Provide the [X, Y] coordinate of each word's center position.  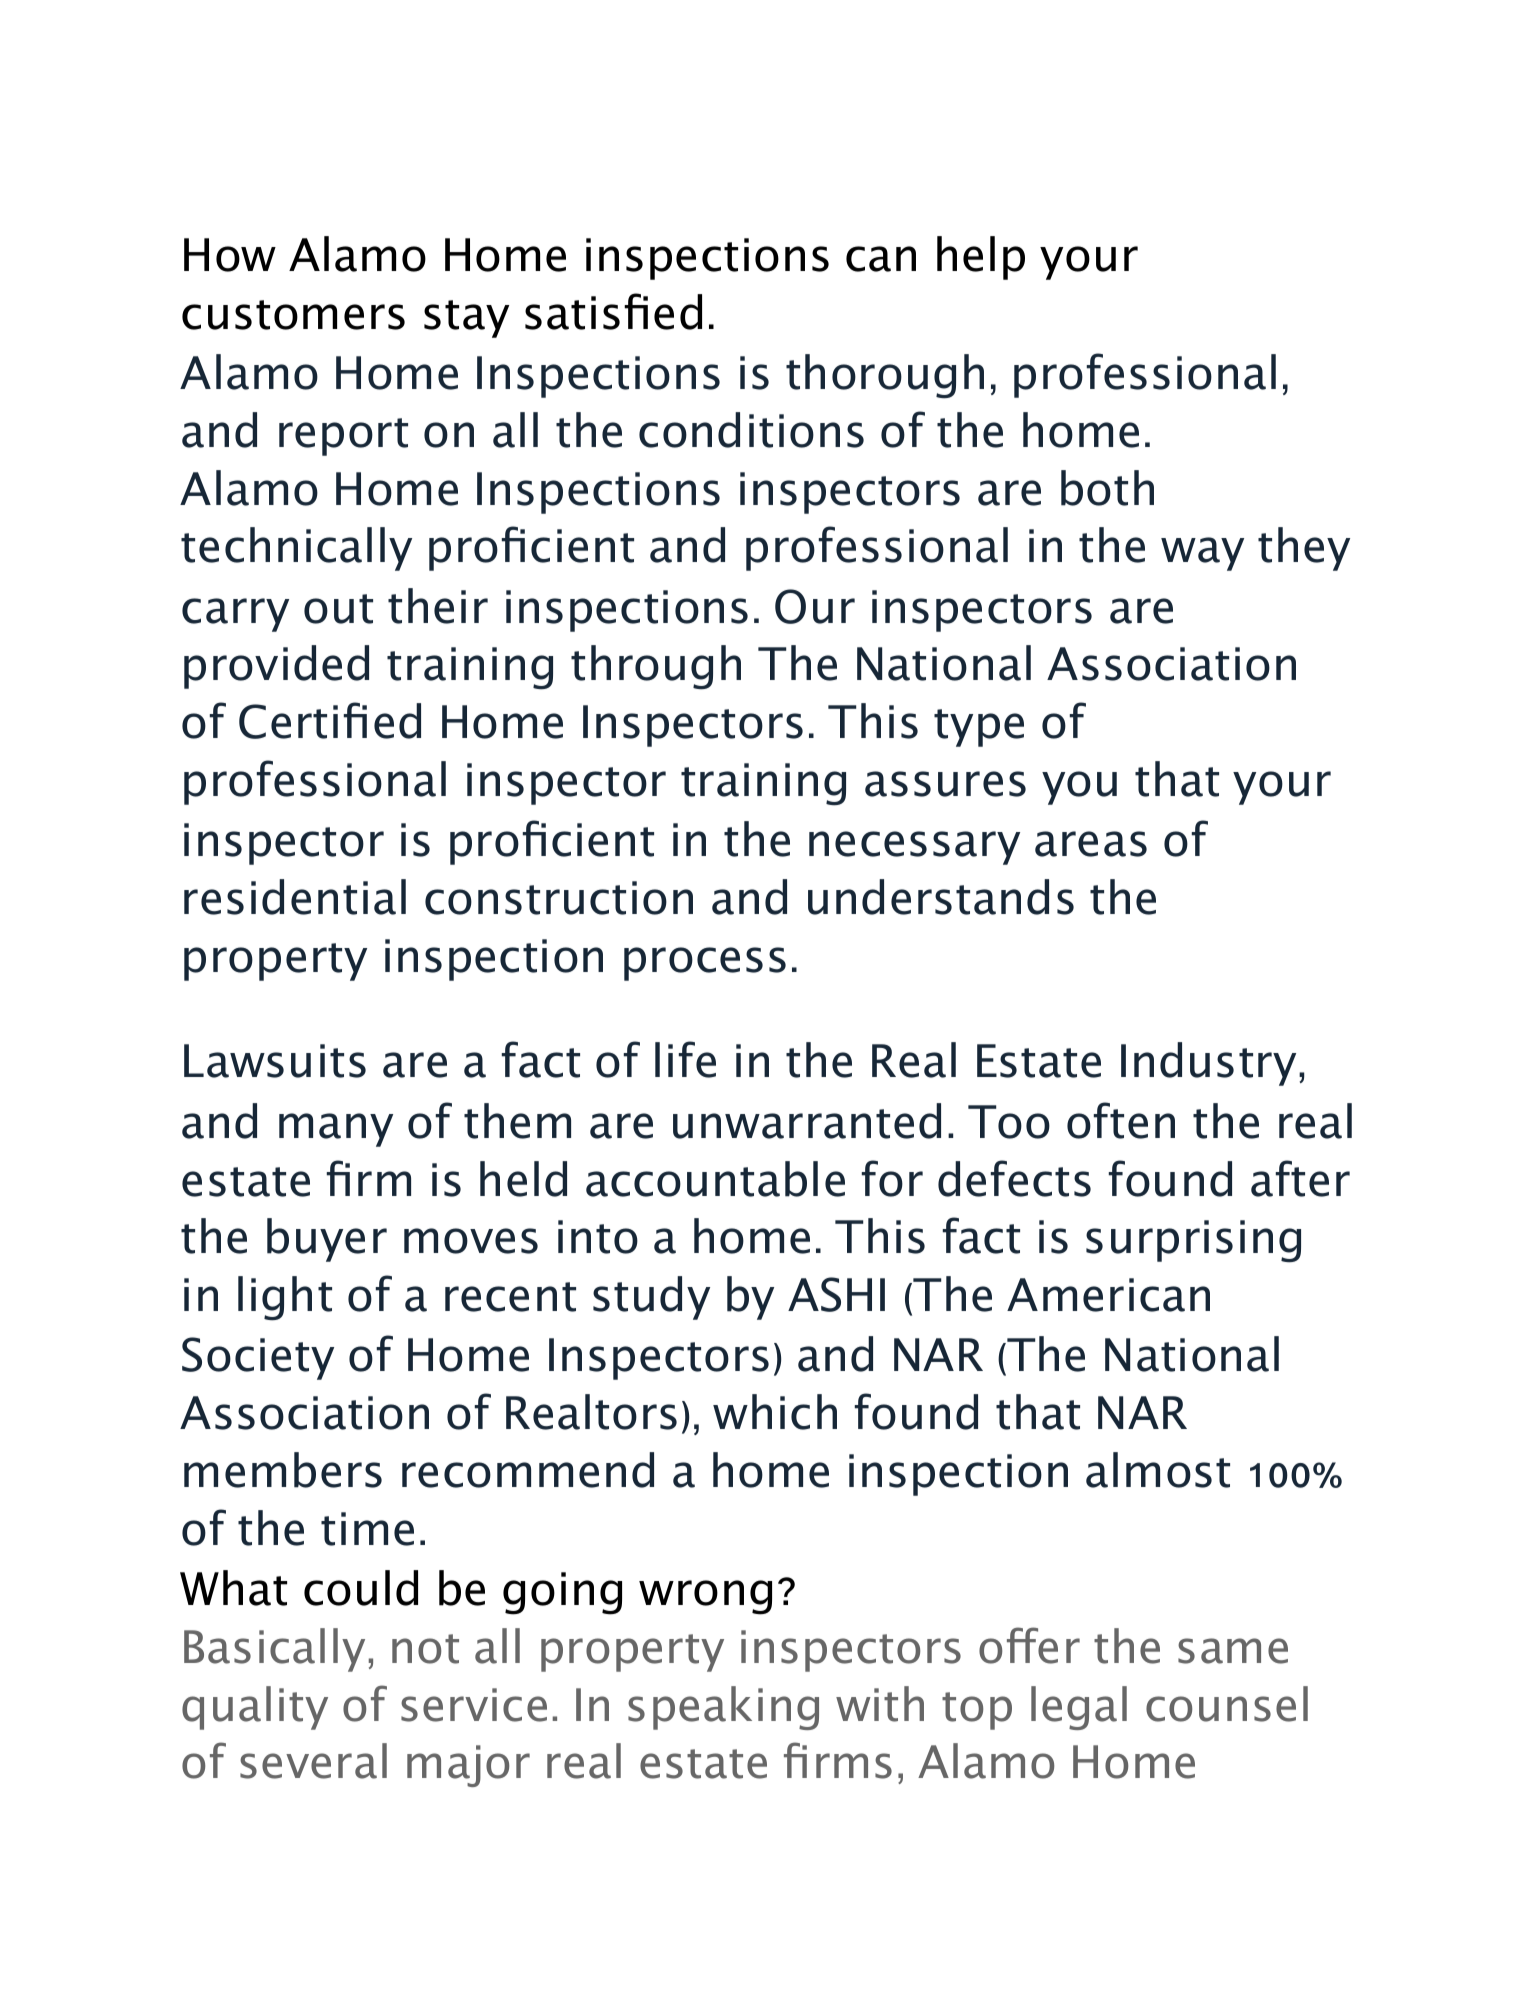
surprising [1193, 1241]
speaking [723, 1708]
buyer [327, 1240]
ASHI [836, 1294]
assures [945, 784]
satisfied [613, 311]
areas [1091, 844]
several [313, 1761]
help [981, 258]
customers [293, 315]
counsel [1227, 1704]
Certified [330, 720]
